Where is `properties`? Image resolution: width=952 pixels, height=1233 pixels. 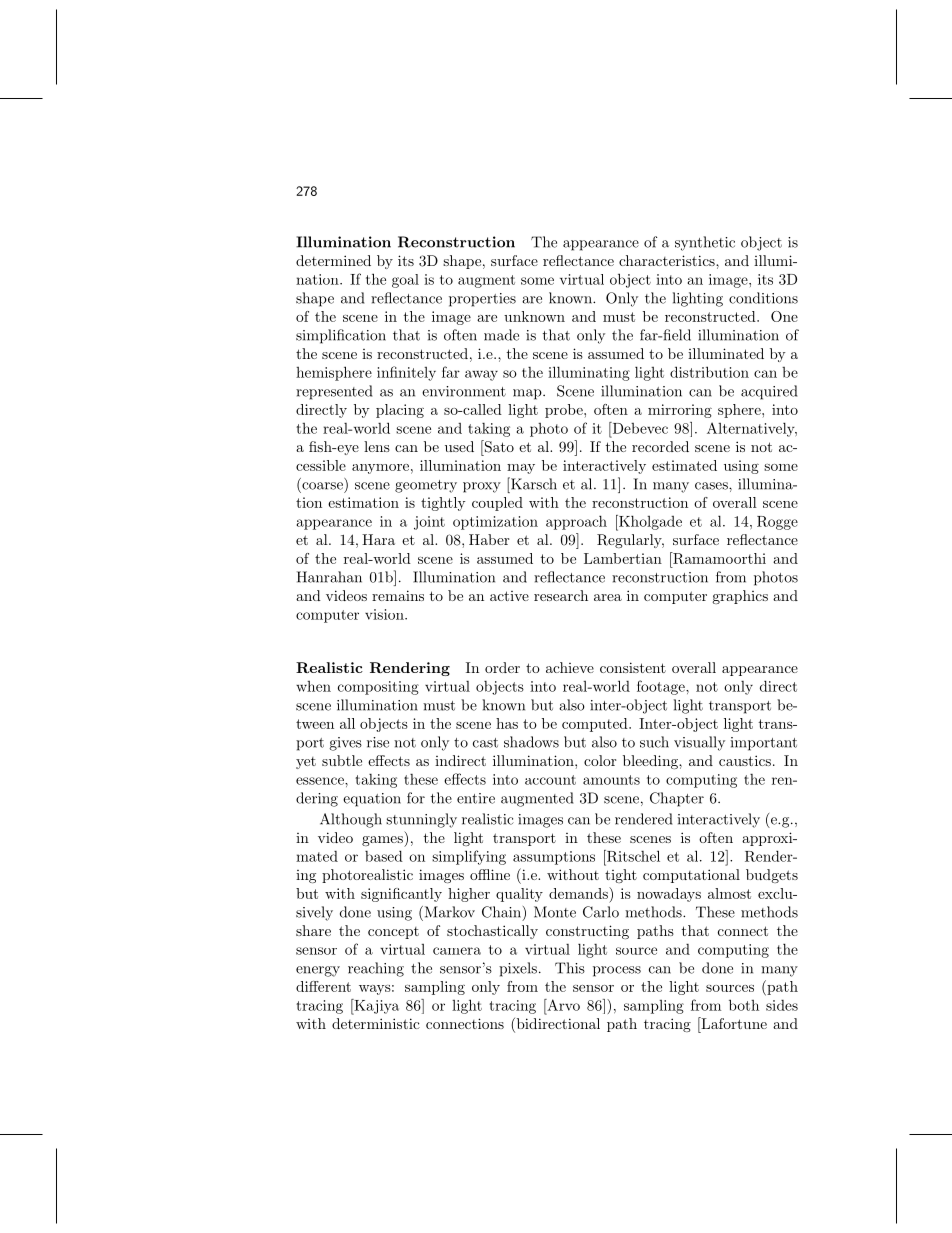
properties is located at coordinates (482, 300).
